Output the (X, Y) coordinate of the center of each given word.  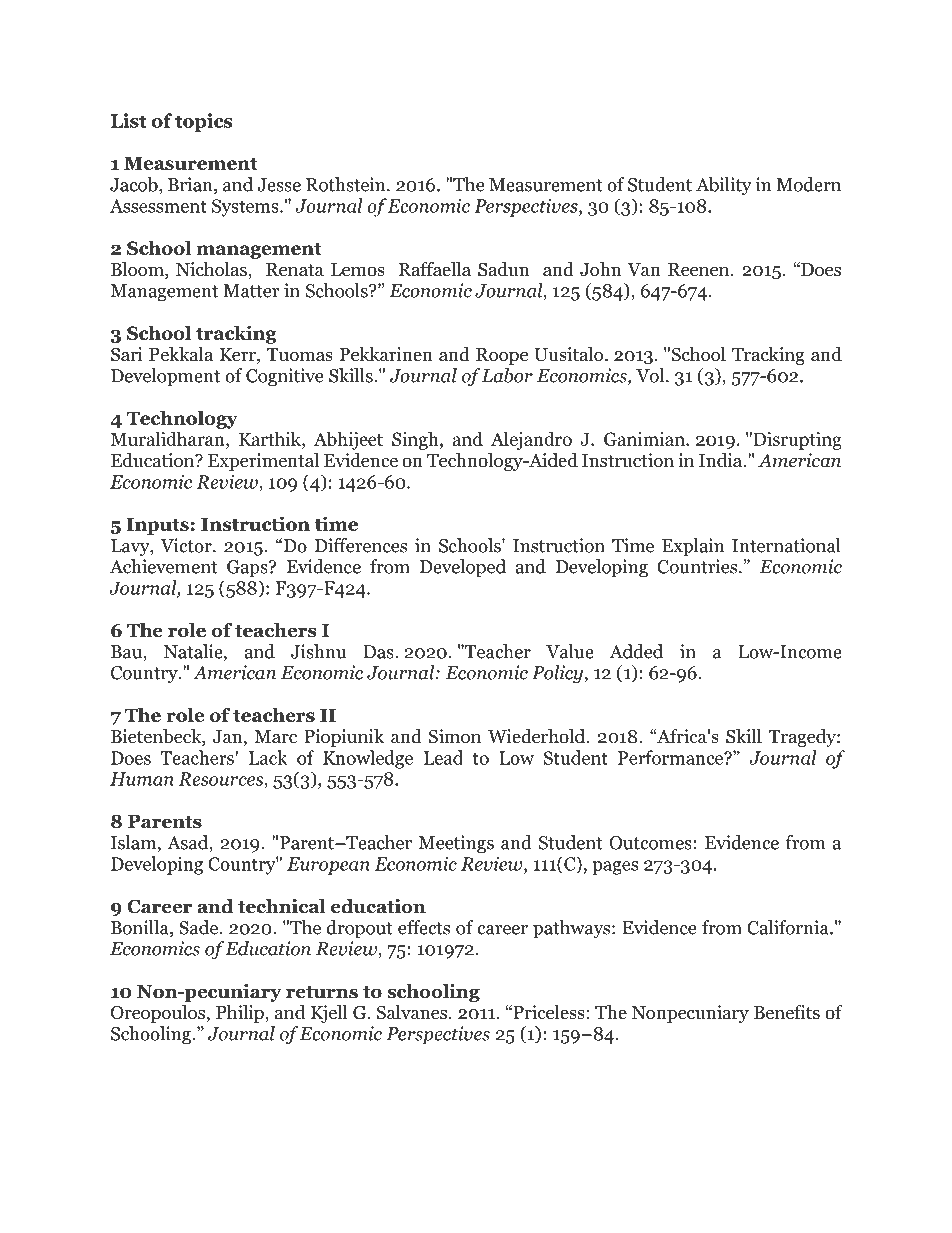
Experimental (263, 462)
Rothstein (347, 184)
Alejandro (531, 440)
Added (636, 651)
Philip (241, 1014)
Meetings (456, 844)
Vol (651, 375)
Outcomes (650, 843)
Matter (251, 291)
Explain (693, 547)
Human (142, 779)
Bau (127, 653)
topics (203, 122)
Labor (506, 375)
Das (379, 652)
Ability (724, 186)
